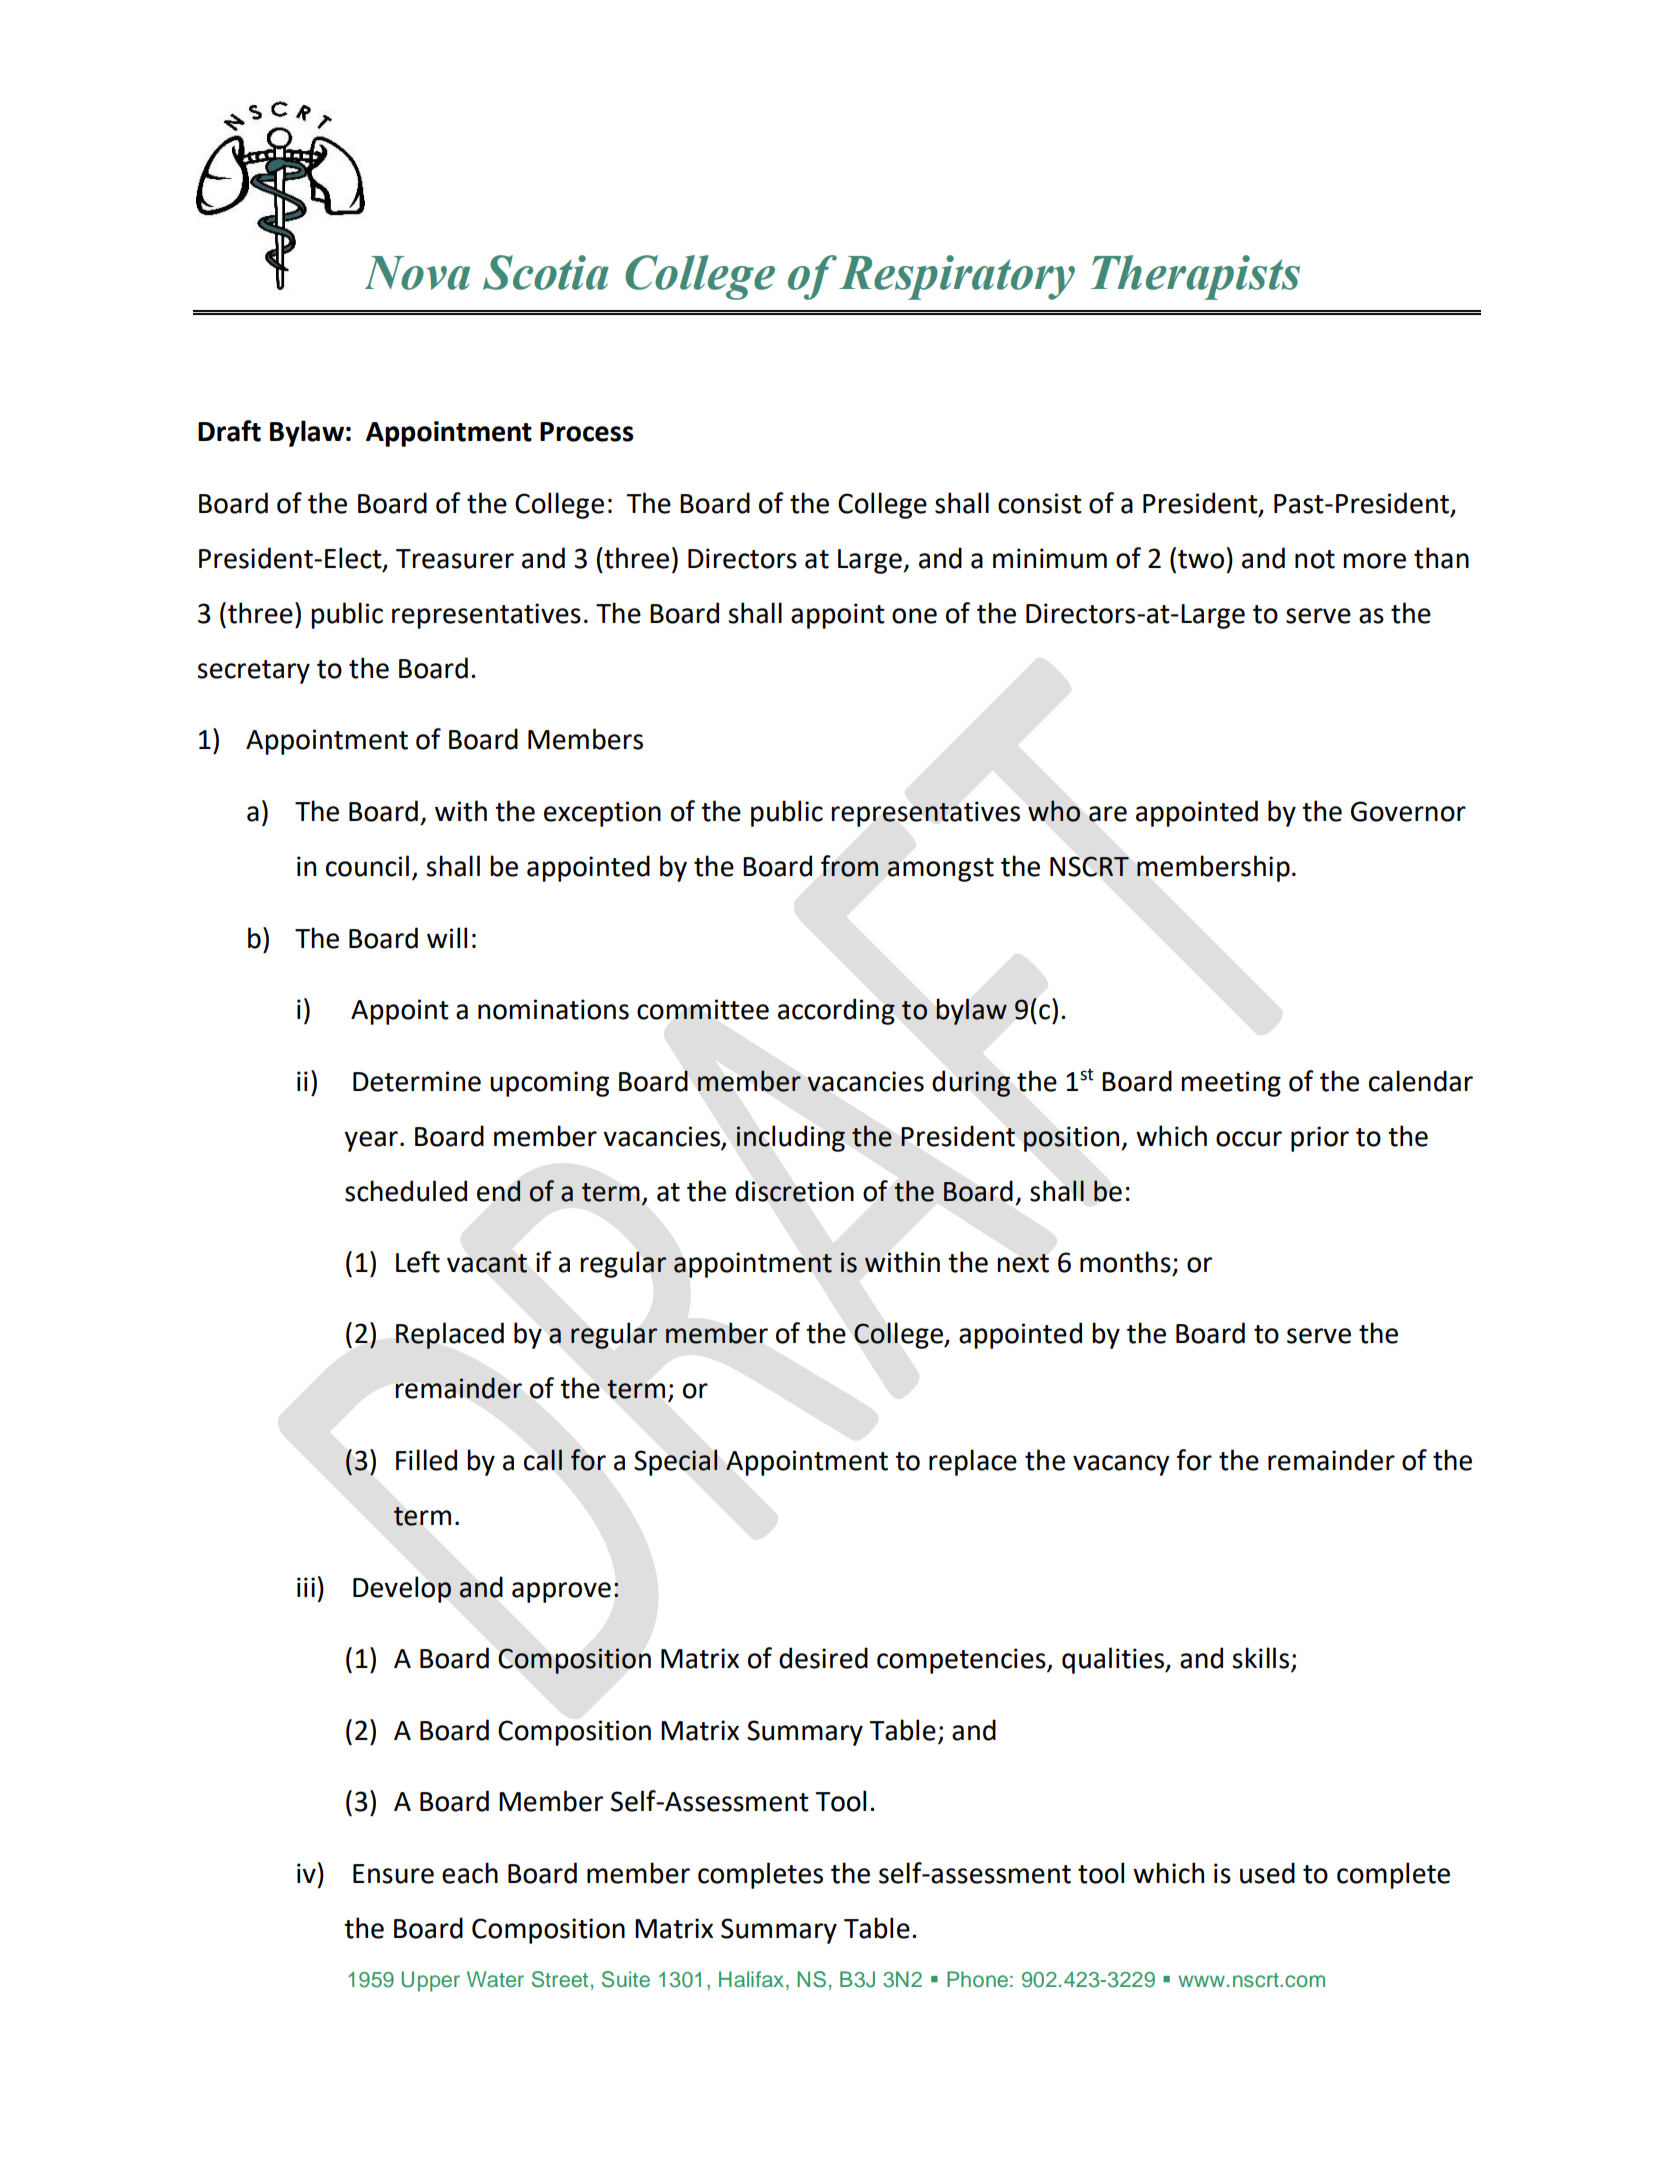 This image has width=1673, height=2165. I want to click on used, so click(1267, 1873).
